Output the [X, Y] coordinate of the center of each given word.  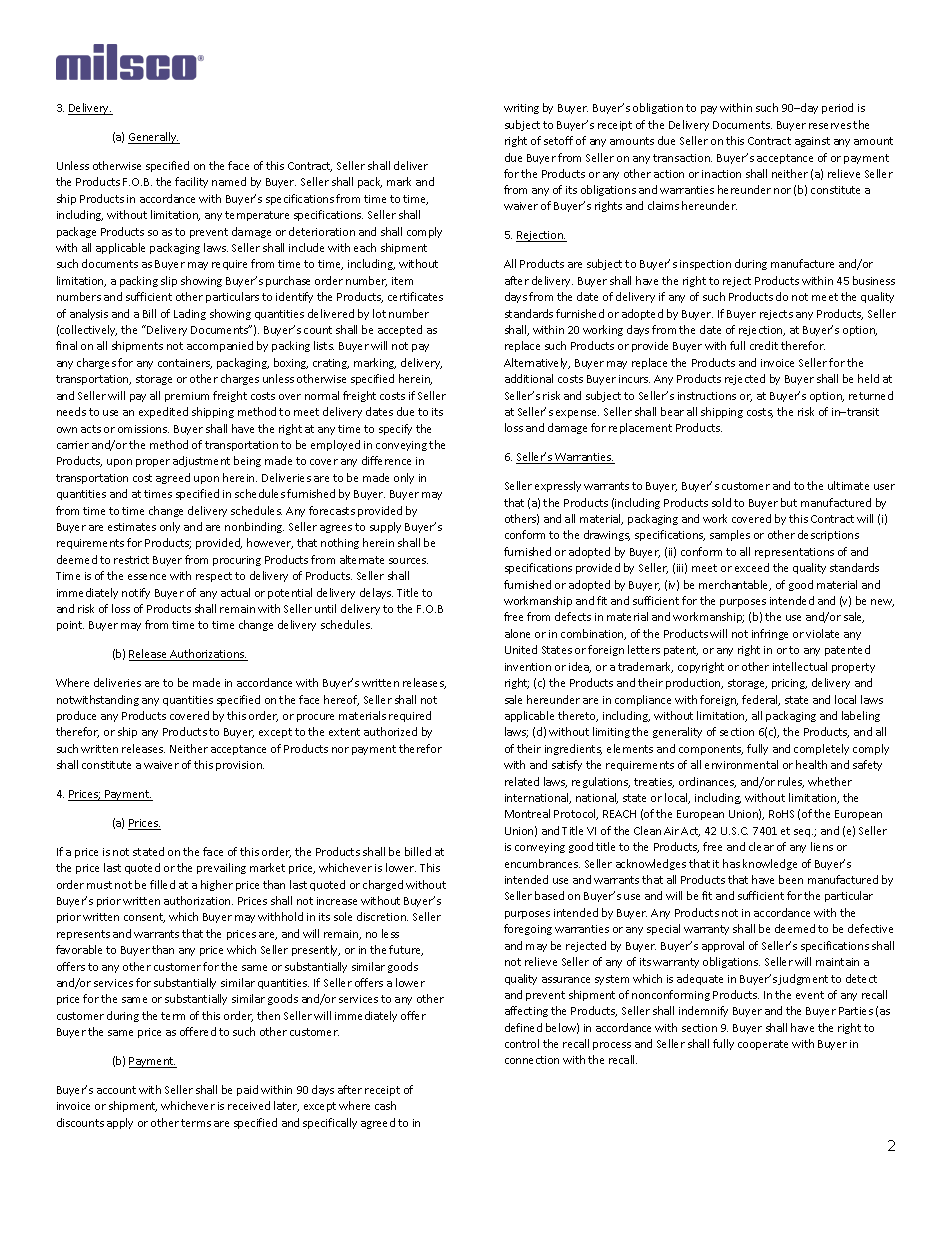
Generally [153, 138]
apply [120, 1123]
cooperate [763, 1045]
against [812, 142]
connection [532, 1060]
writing [521, 109]
